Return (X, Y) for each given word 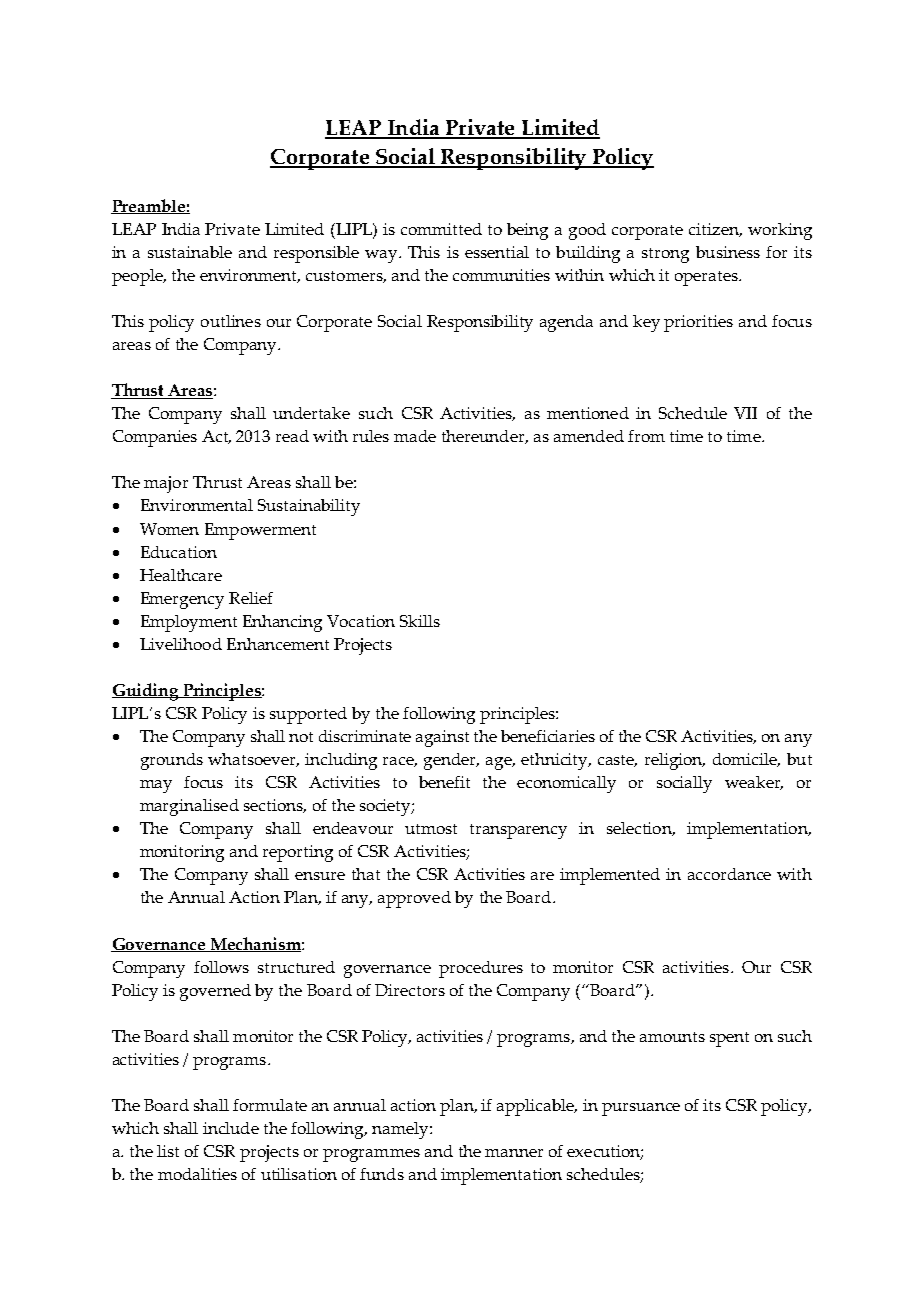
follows (221, 967)
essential (497, 252)
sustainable (190, 252)
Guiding (146, 692)
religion (675, 761)
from (646, 436)
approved (414, 899)
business (728, 252)
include (231, 1128)
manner (514, 1153)
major (166, 484)
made (415, 436)
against (442, 738)
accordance (729, 874)
